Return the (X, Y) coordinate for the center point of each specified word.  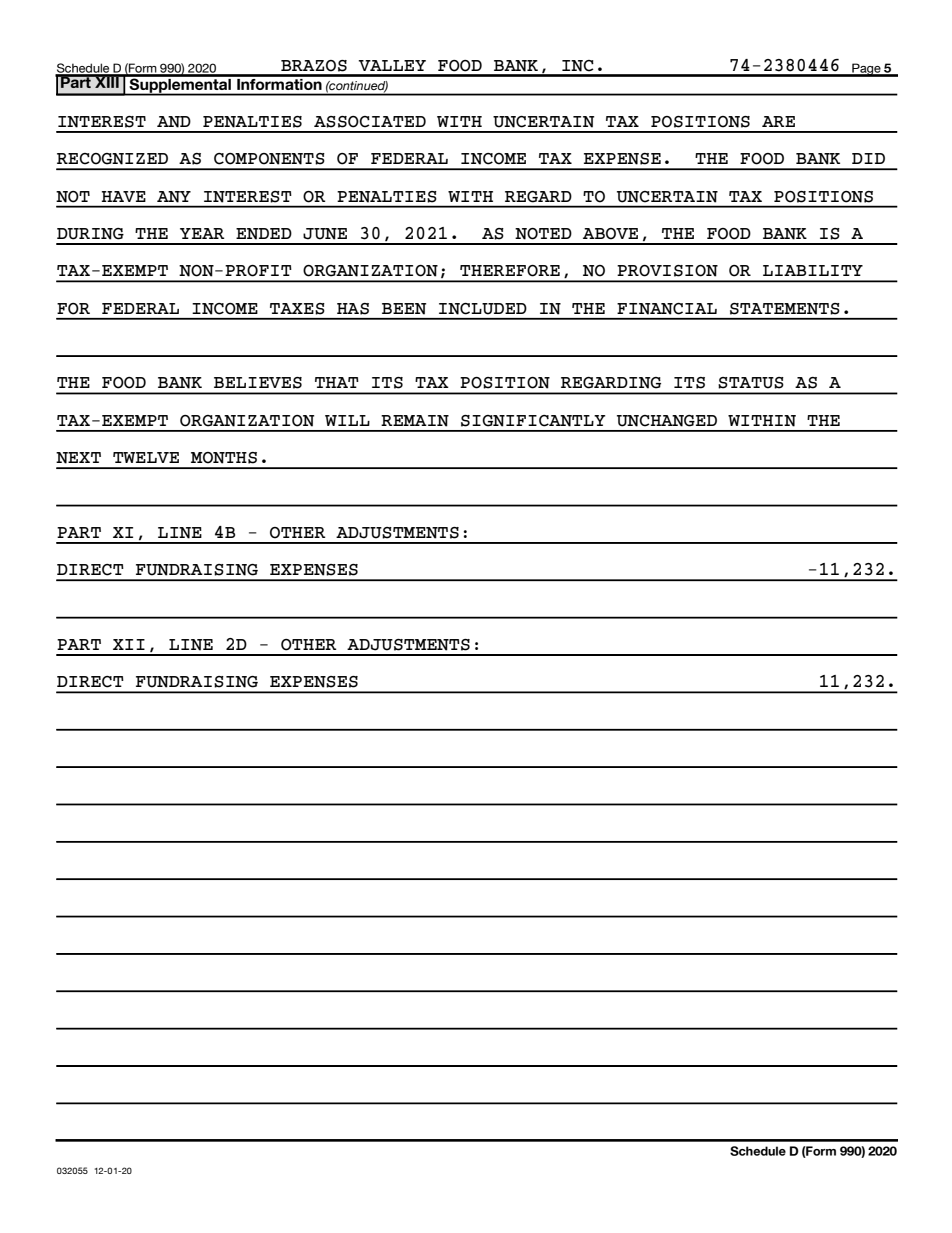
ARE (778, 121)
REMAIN (415, 421)
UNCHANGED (667, 421)
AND (174, 122)
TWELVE (146, 457)
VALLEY (392, 65)
